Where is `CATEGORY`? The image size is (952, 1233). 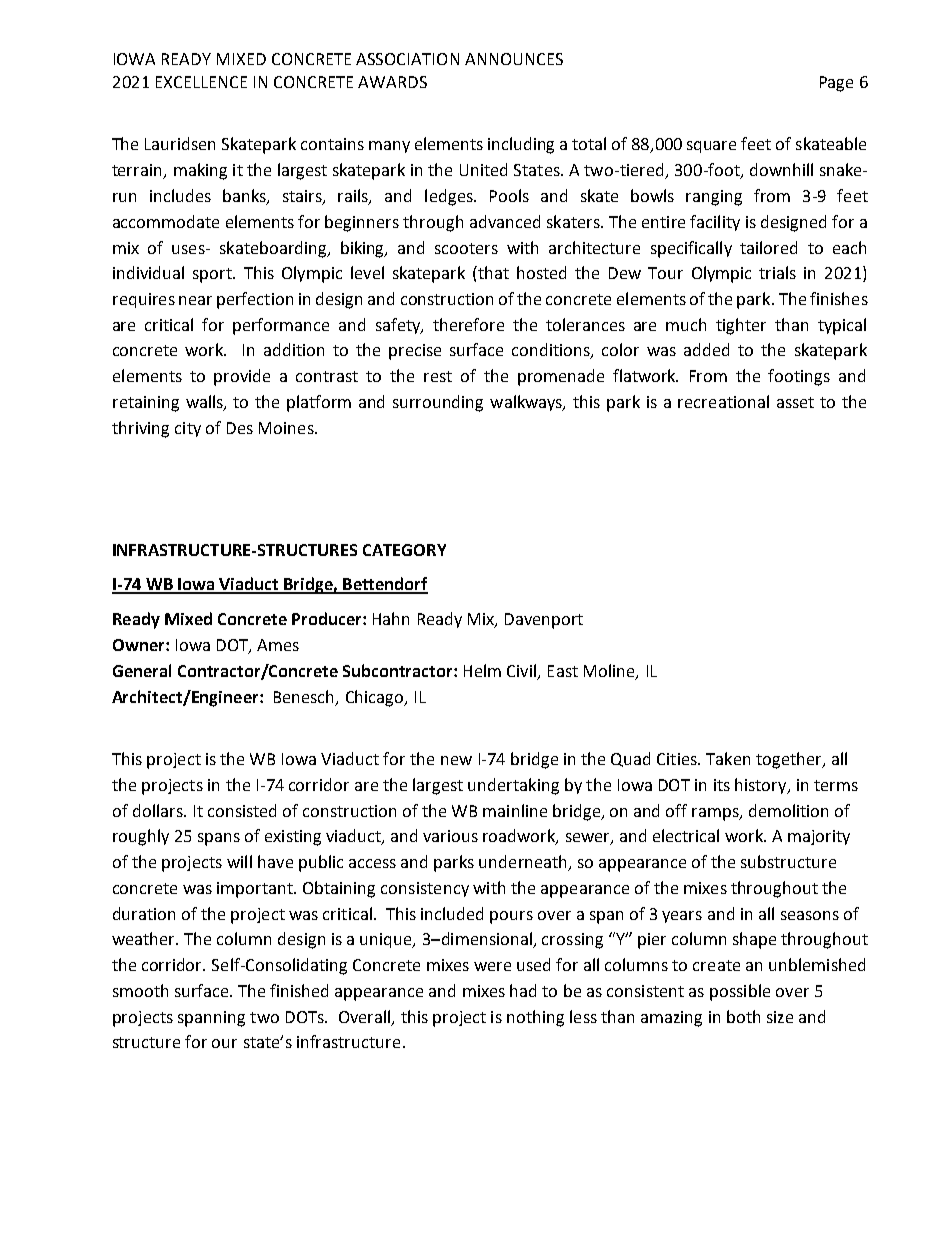
CATEGORY is located at coordinates (404, 550).
